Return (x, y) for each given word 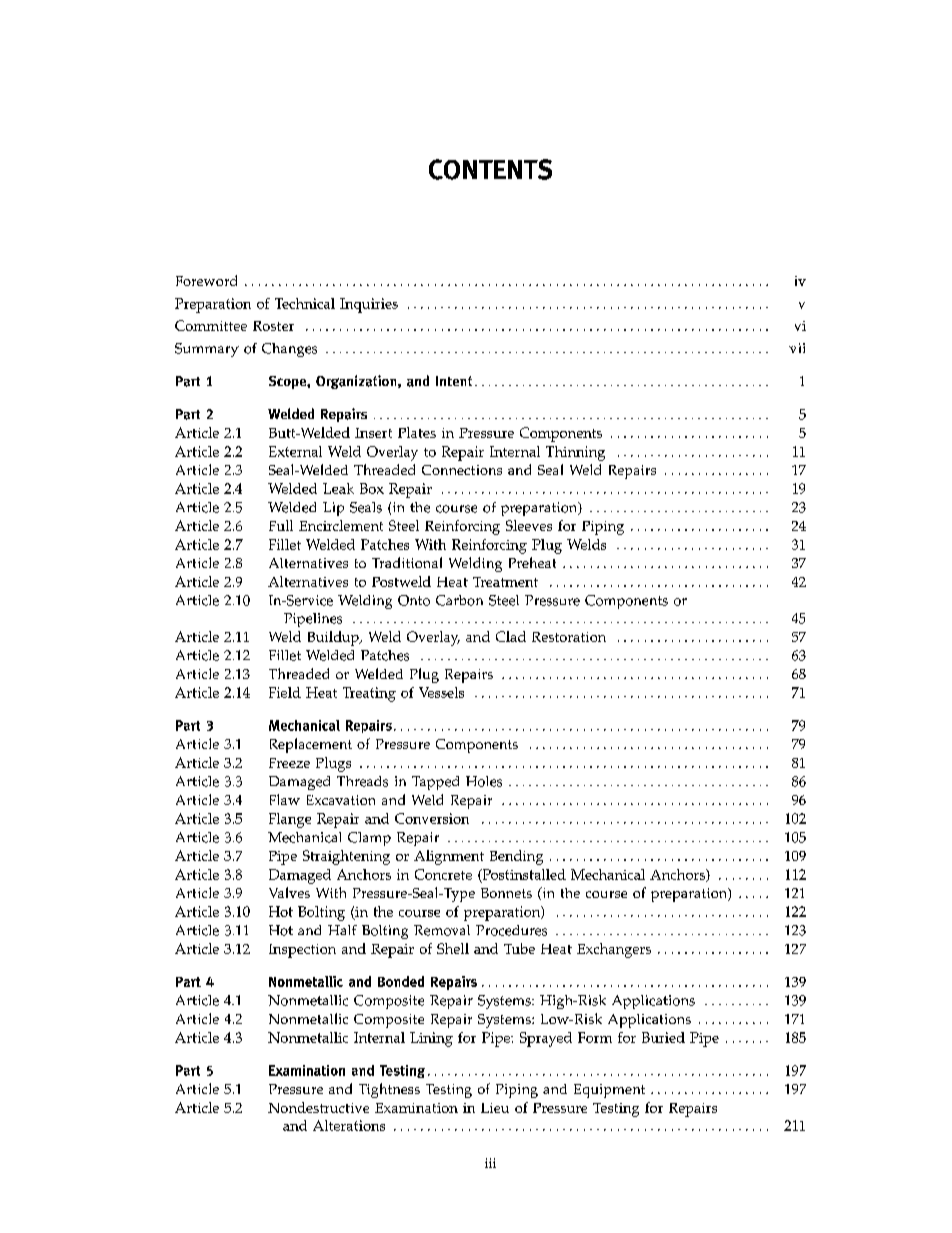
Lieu (495, 1108)
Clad (511, 636)
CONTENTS (490, 169)
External (295, 451)
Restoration (569, 637)
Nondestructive (318, 1107)
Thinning (575, 453)
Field (285, 692)
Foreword (206, 280)
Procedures (511, 930)
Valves (289, 892)
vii (797, 348)
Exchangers (614, 950)
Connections (462, 470)
